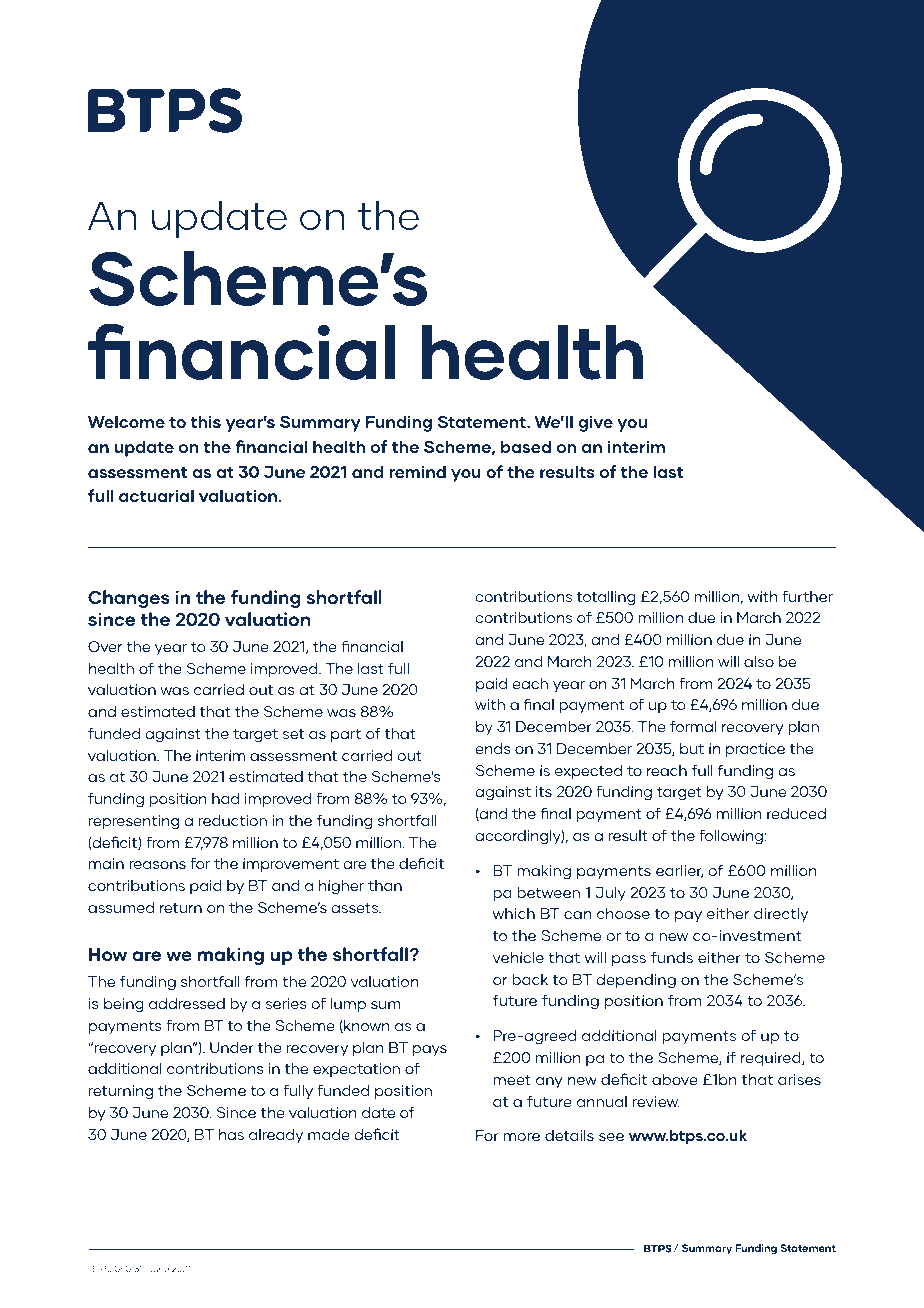 This page has height=1308, width=924. What do you see at coordinates (522, 1137) in the page?
I see `more` at bounding box center [522, 1137].
